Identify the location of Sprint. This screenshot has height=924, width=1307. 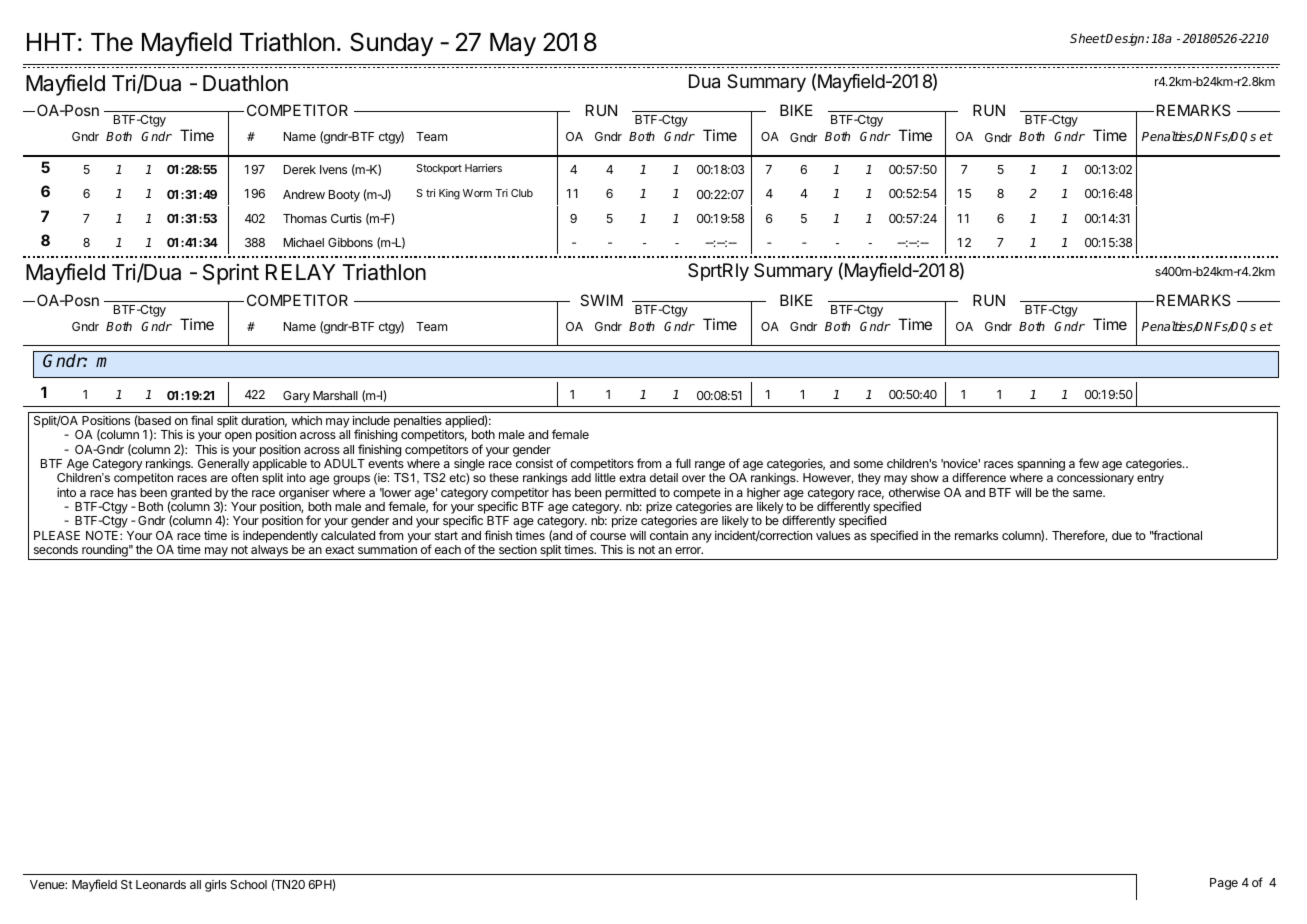
(231, 274).
